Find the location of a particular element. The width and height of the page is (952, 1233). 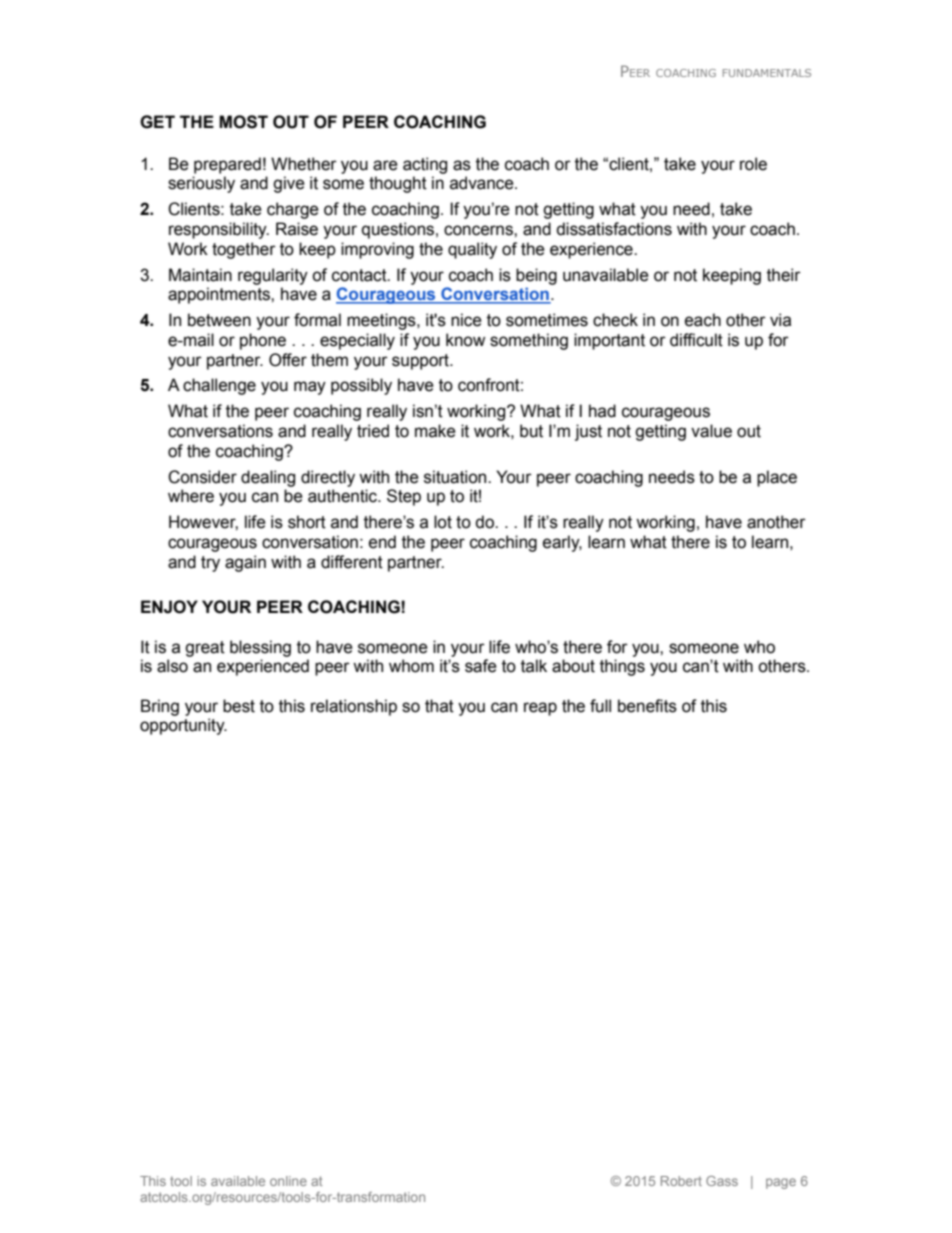

online is located at coordinates (288, 1181).
